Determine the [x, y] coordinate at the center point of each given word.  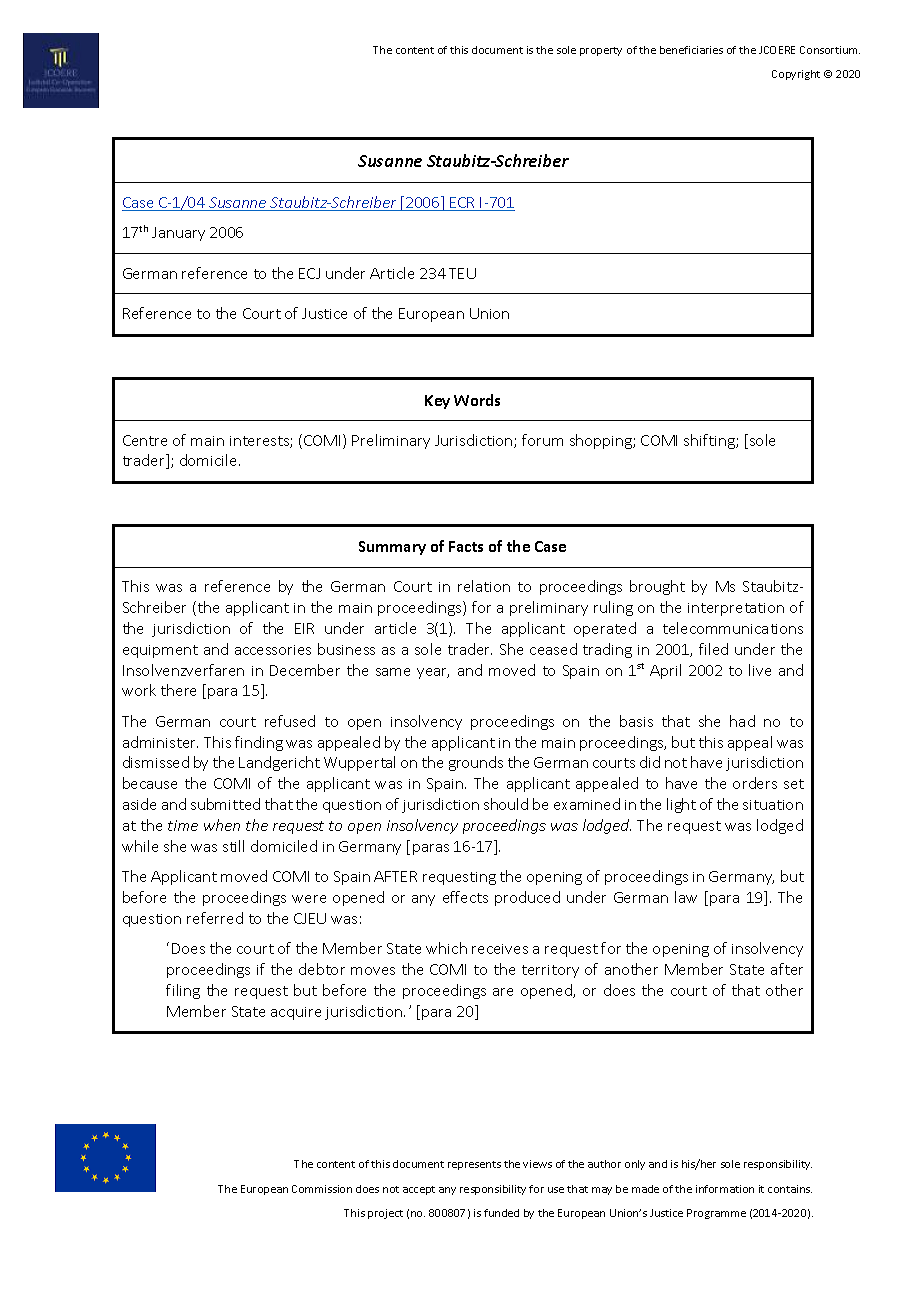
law [686, 897]
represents [474, 1165]
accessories [273, 650]
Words [477, 400]
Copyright [796, 75]
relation [484, 586]
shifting [710, 441]
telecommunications [733, 628]
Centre [145, 440]
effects [465, 897]
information [725, 1189]
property [601, 51]
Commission [322, 1189]
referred [215, 918]
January [178, 234]
